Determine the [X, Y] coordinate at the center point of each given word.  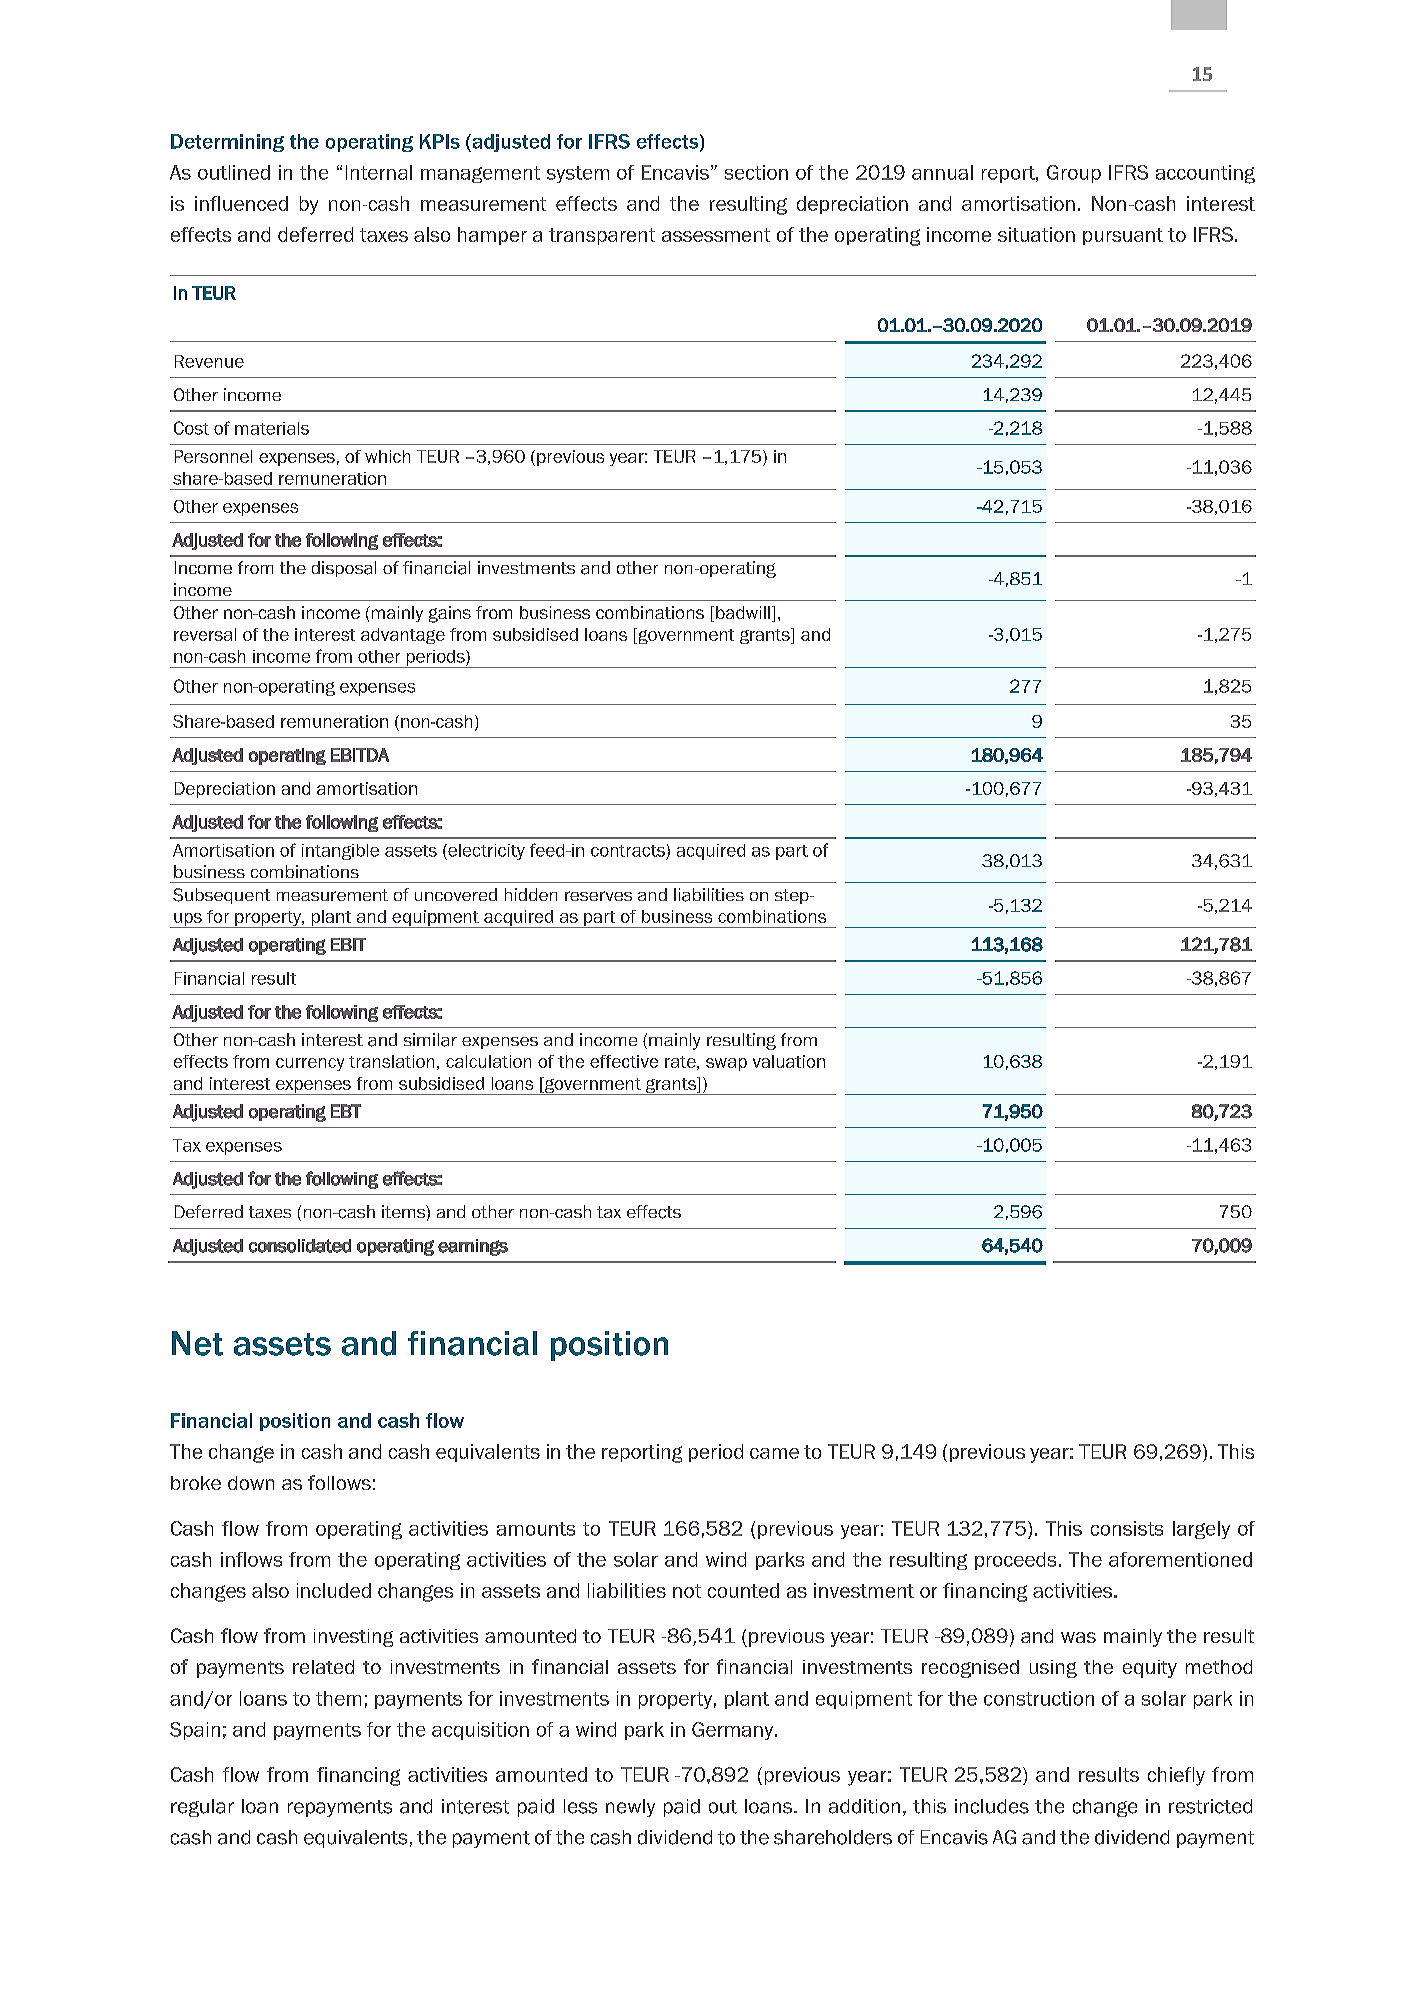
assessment [716, 235]
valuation [789, 1061]
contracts [628, 851]
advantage [403, 636]
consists [1127, 1528]
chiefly [1176, 1776]
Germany [734, 1731]
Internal [379, 172]
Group [1074, 174]
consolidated [300, 1246]
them [338, 1698]
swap [726, 1064]
